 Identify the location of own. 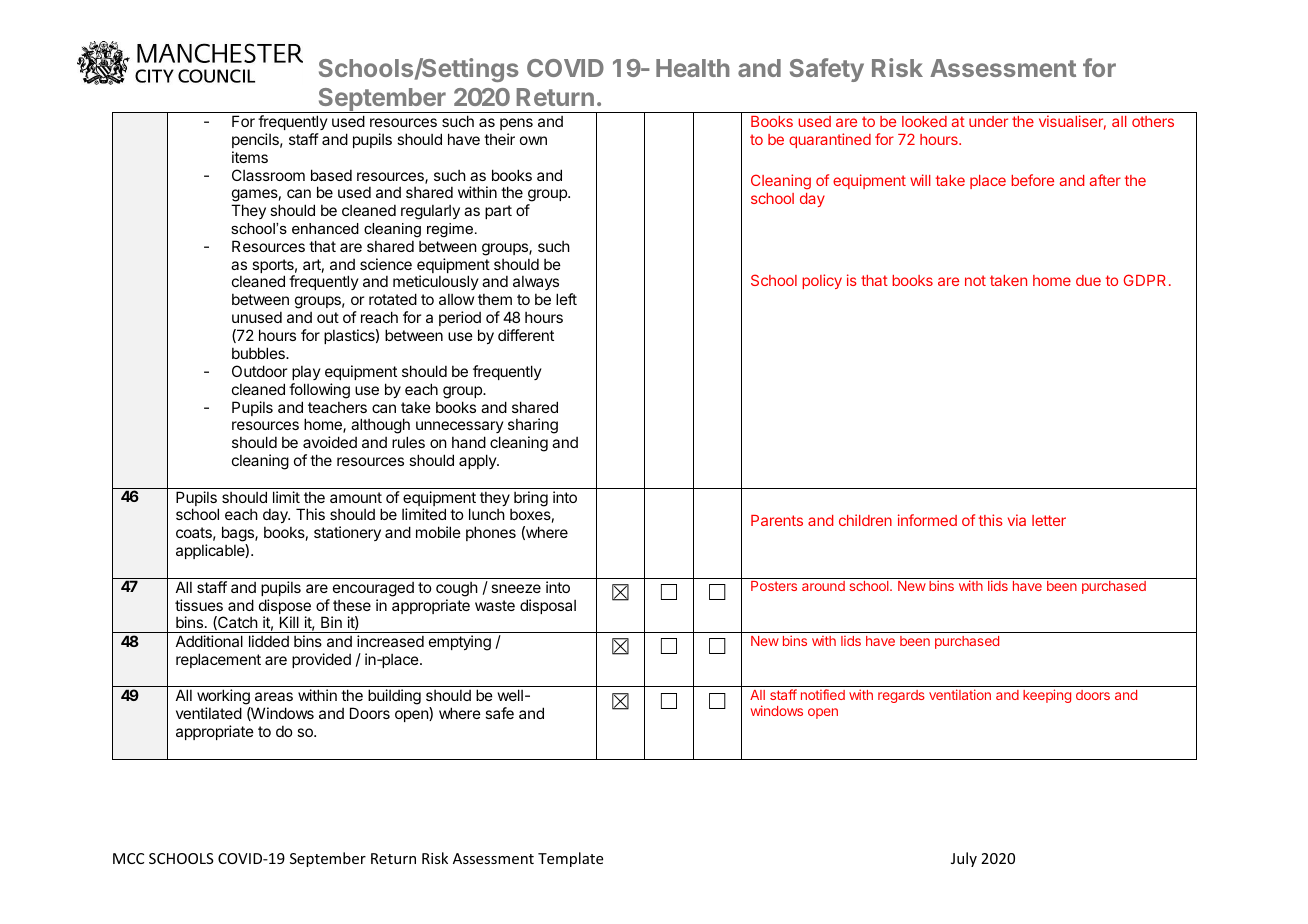
(533, 140).
